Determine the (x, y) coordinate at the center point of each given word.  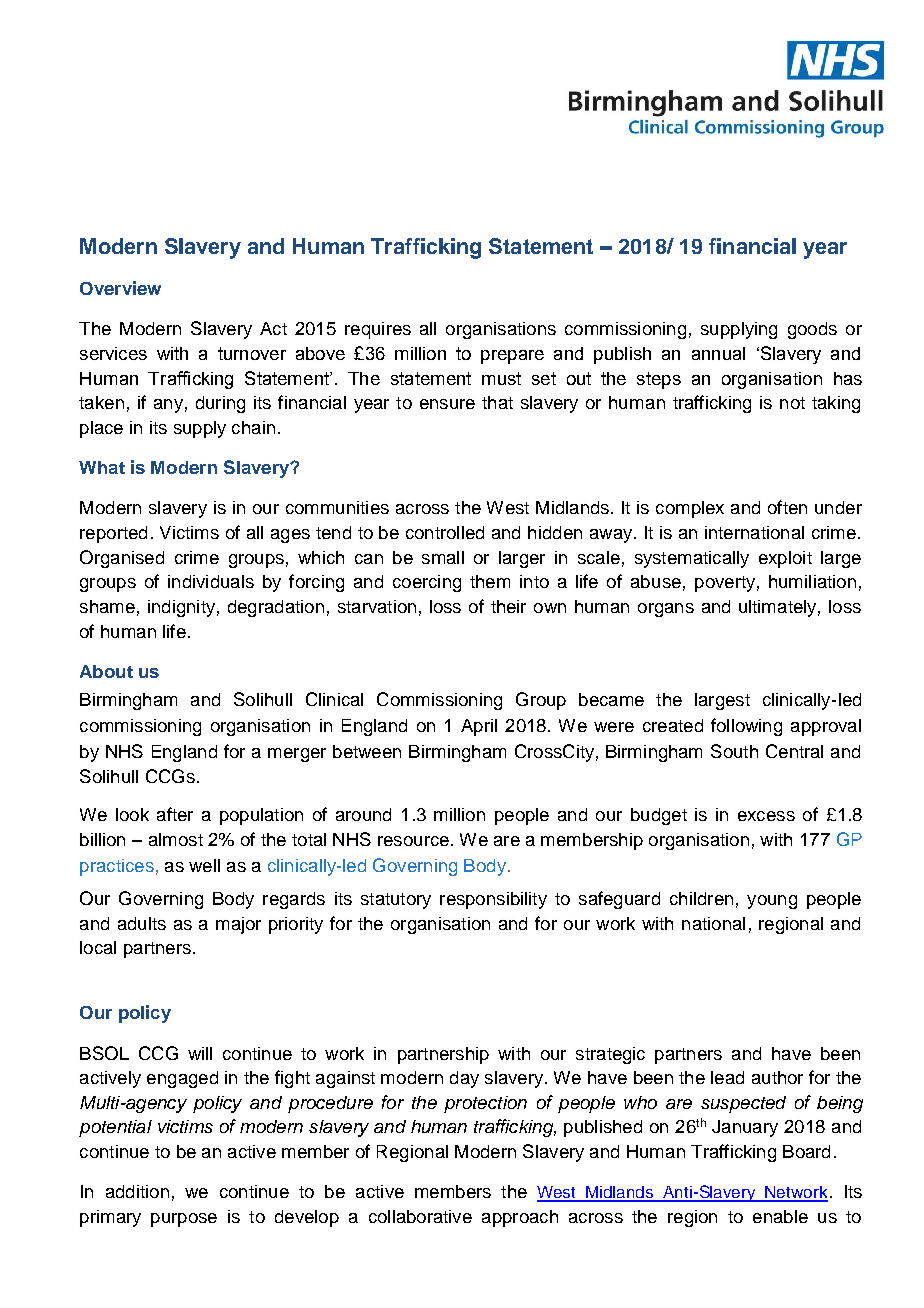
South (734, 751)
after (175, 814)
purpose (184, 1220)
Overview (120, 288)
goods (812, 330)
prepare (512, 357)
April (479, 727)
